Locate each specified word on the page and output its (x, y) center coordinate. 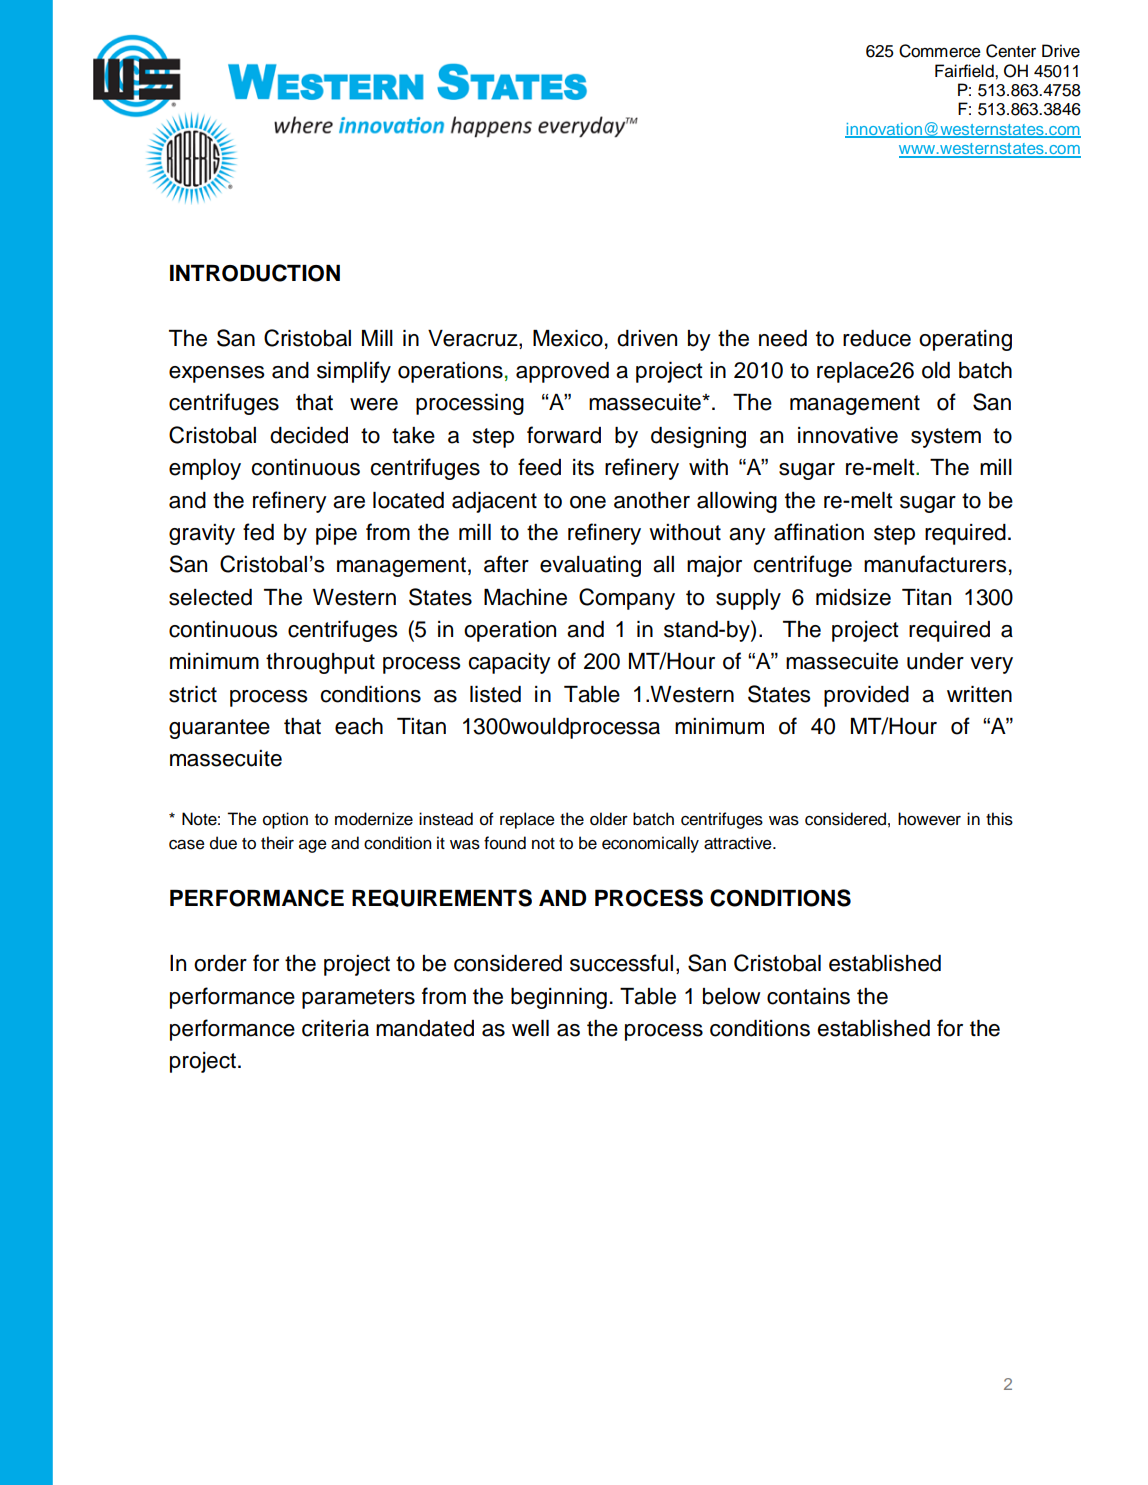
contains (808, 996)
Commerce (940, 51)
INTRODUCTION (255, 273)
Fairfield (965, 71)
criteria (335, 1028)
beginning (559, 998)
